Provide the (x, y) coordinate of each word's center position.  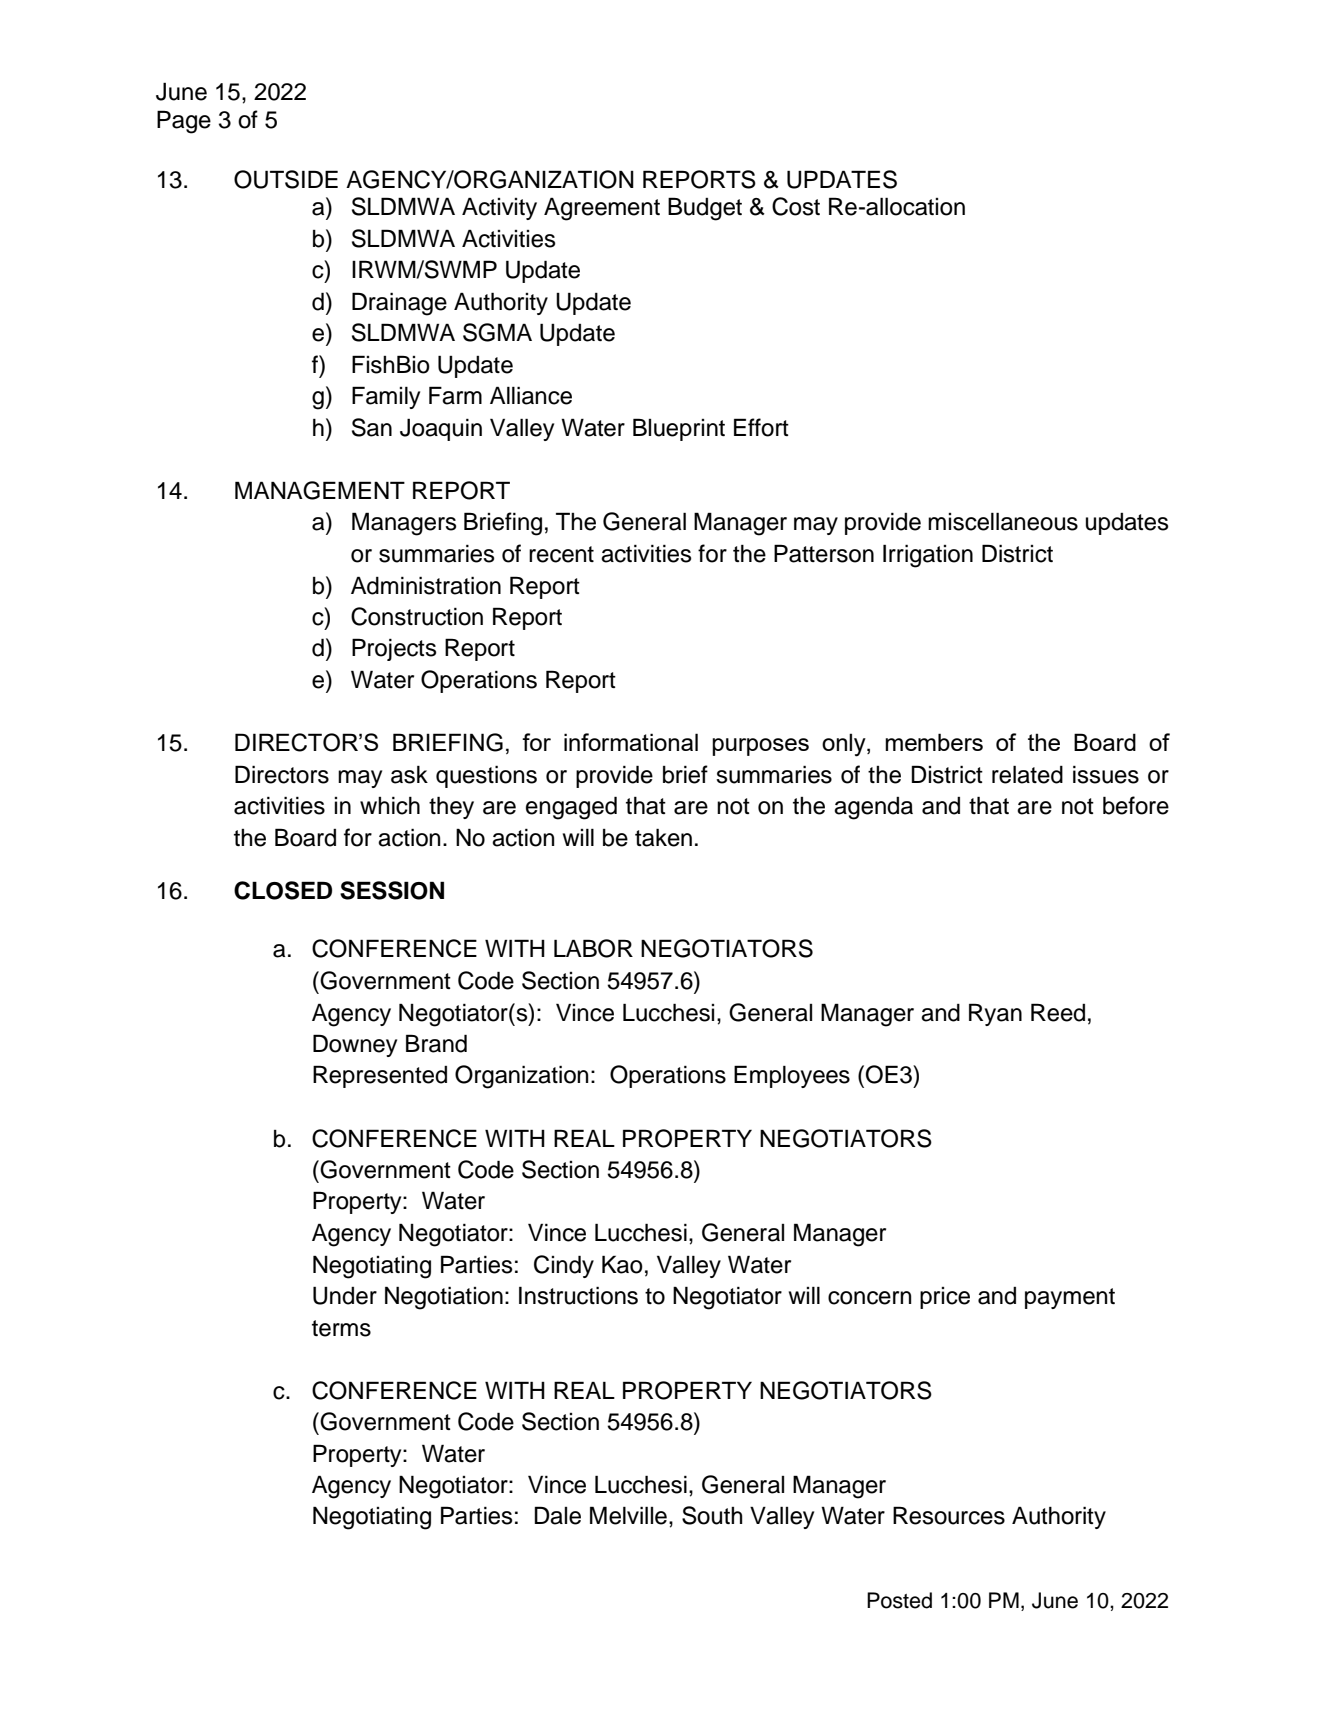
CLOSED (283, 890)
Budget (705, 209)
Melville (628, 1515)
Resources (949, 1515)
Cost (796, 206)
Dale (558, 1515)
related (1027, 774)
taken (663, 837)
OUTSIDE (286, 179)
